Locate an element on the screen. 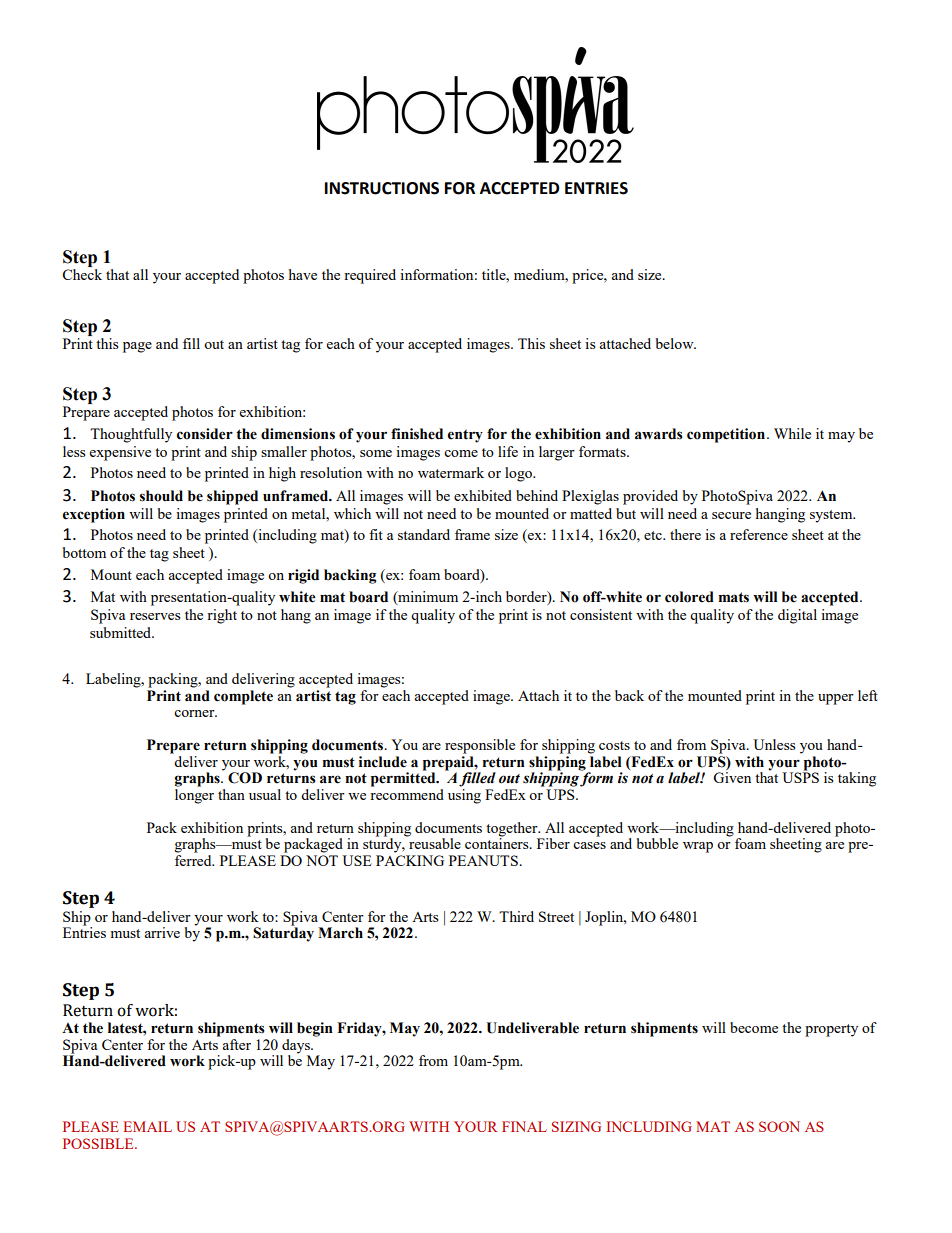  upper is located at coordinates (836, 699).
